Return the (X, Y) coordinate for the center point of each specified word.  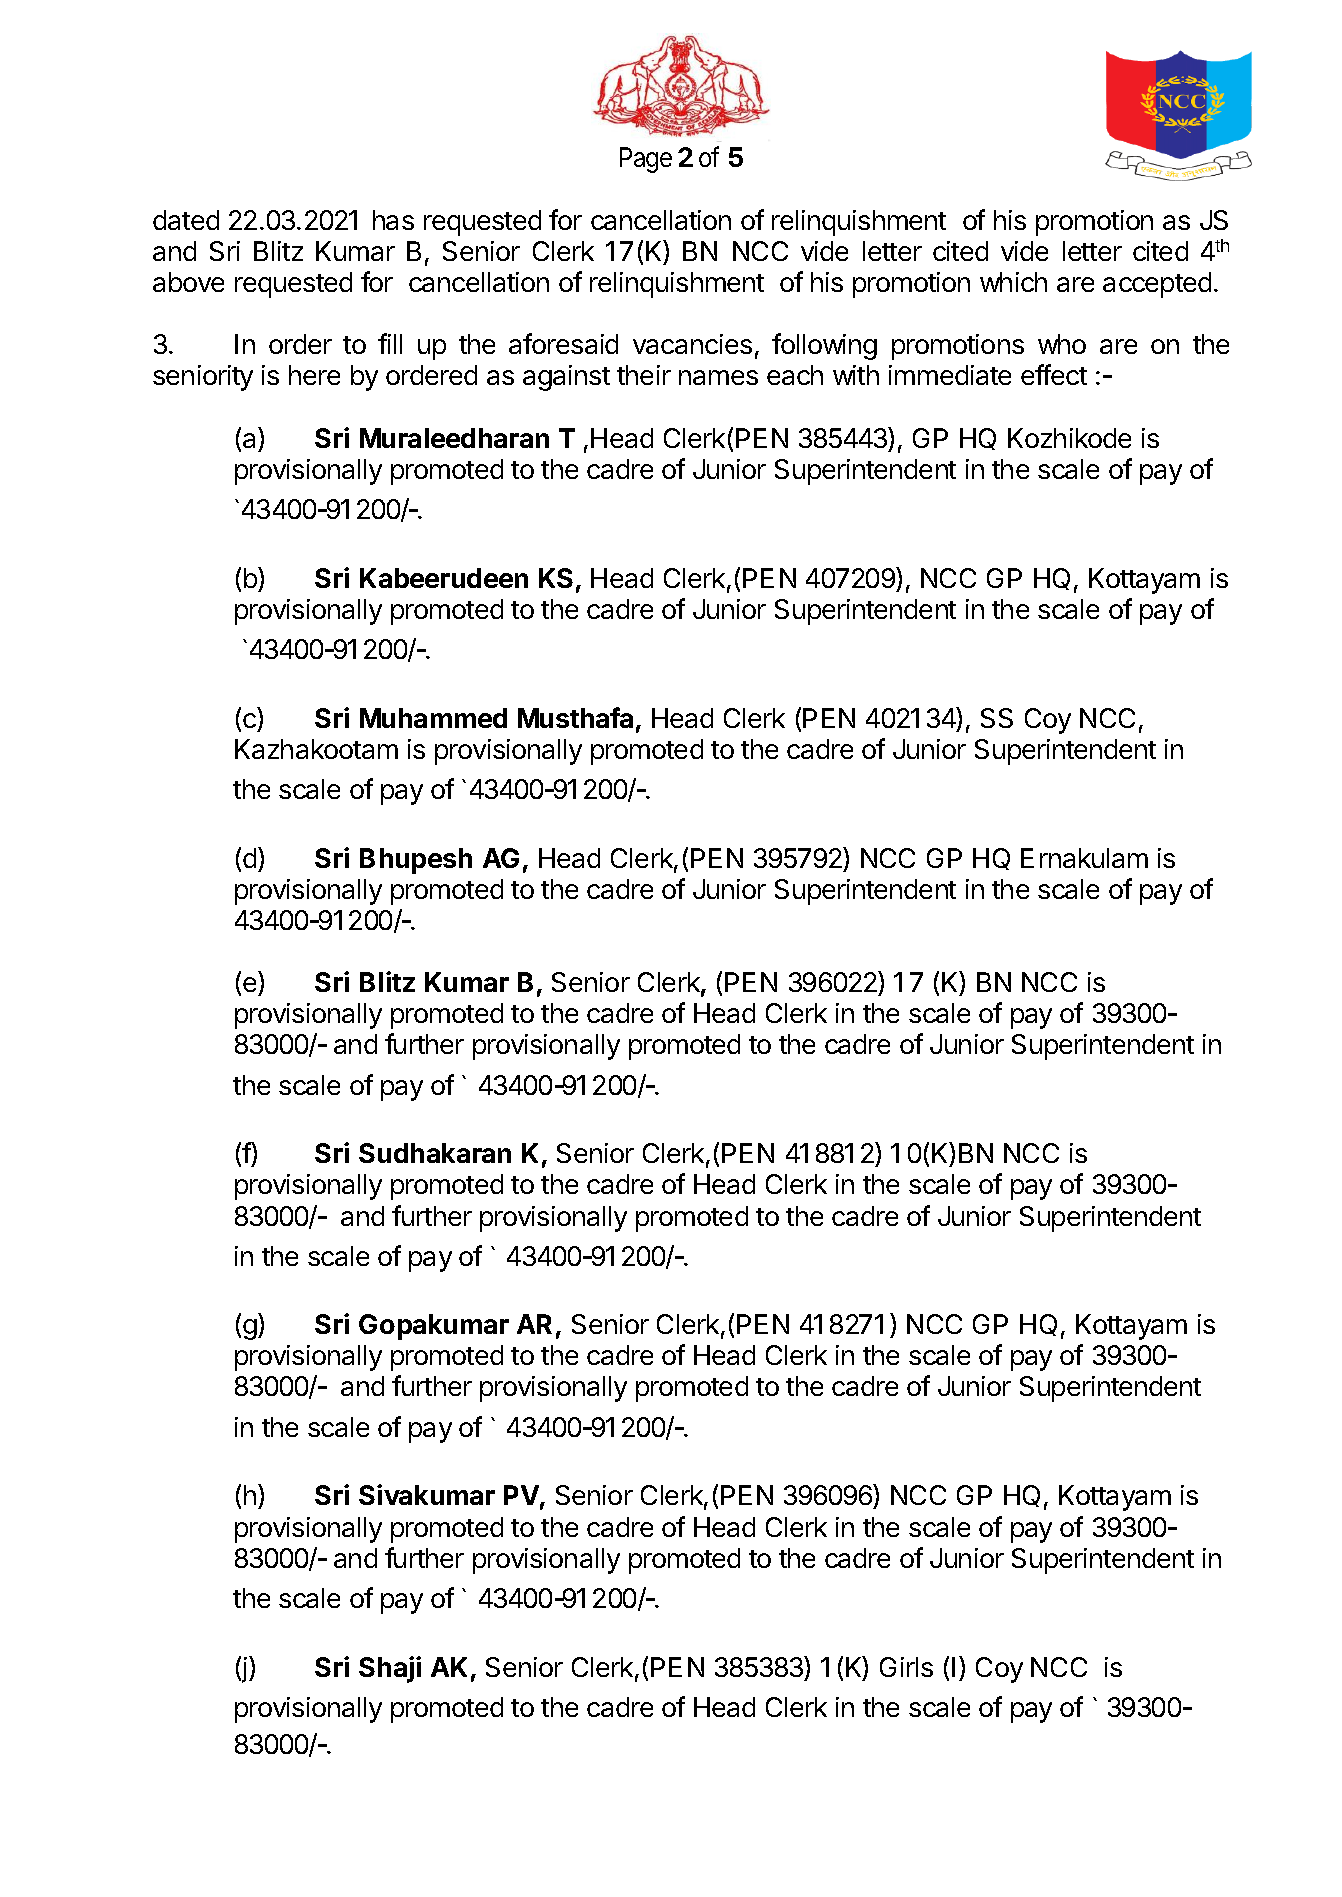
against (566, 378)
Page (646, 160)
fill (390, 343)
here (314, 375)
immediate (950, 375)
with (856, 375)
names (718, 377)
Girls (906, 1667)
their (644, 375)
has (393, 220)
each (795, 375)
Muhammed (433, 718)
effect (1054, 374)
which (1013, 282)
